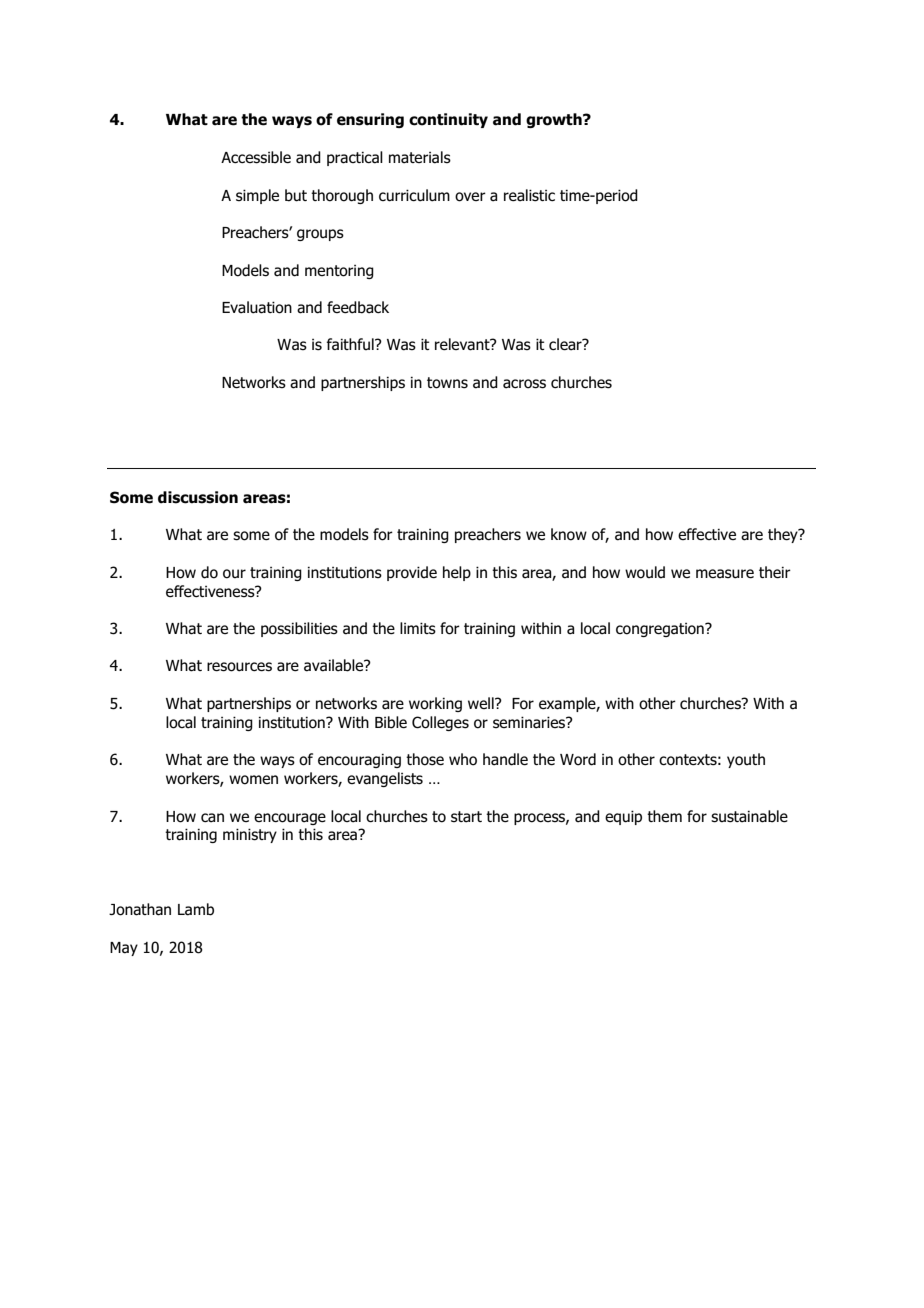 The height and width of the screenshot is (1308, 924). What do you see at coordinates (466, 817) in the screenshot?
I see `start` at bounding box center [466, 817].
